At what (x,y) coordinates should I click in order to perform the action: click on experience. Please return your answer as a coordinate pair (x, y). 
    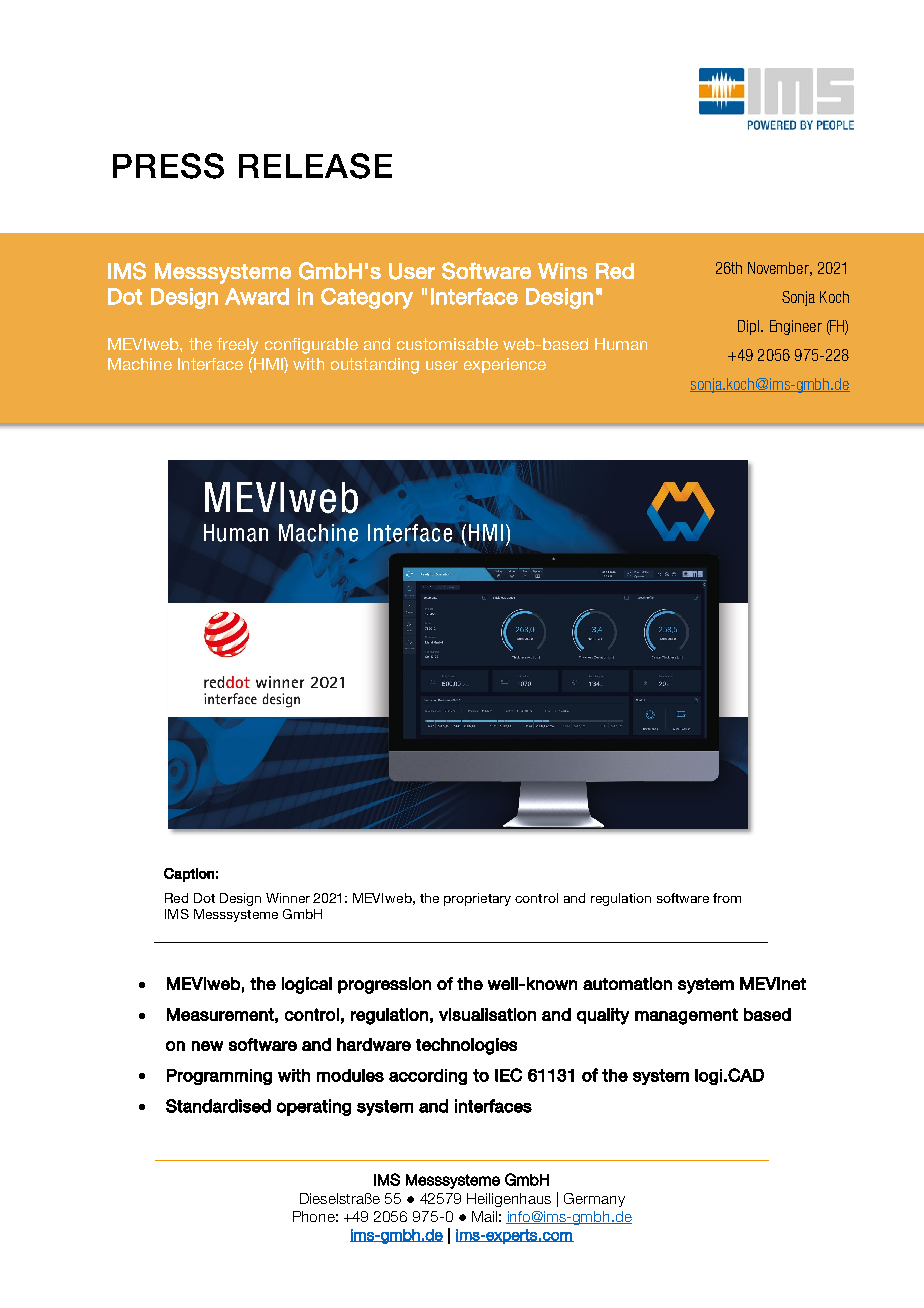
    Looking at the image, I should click on (505, 365).
